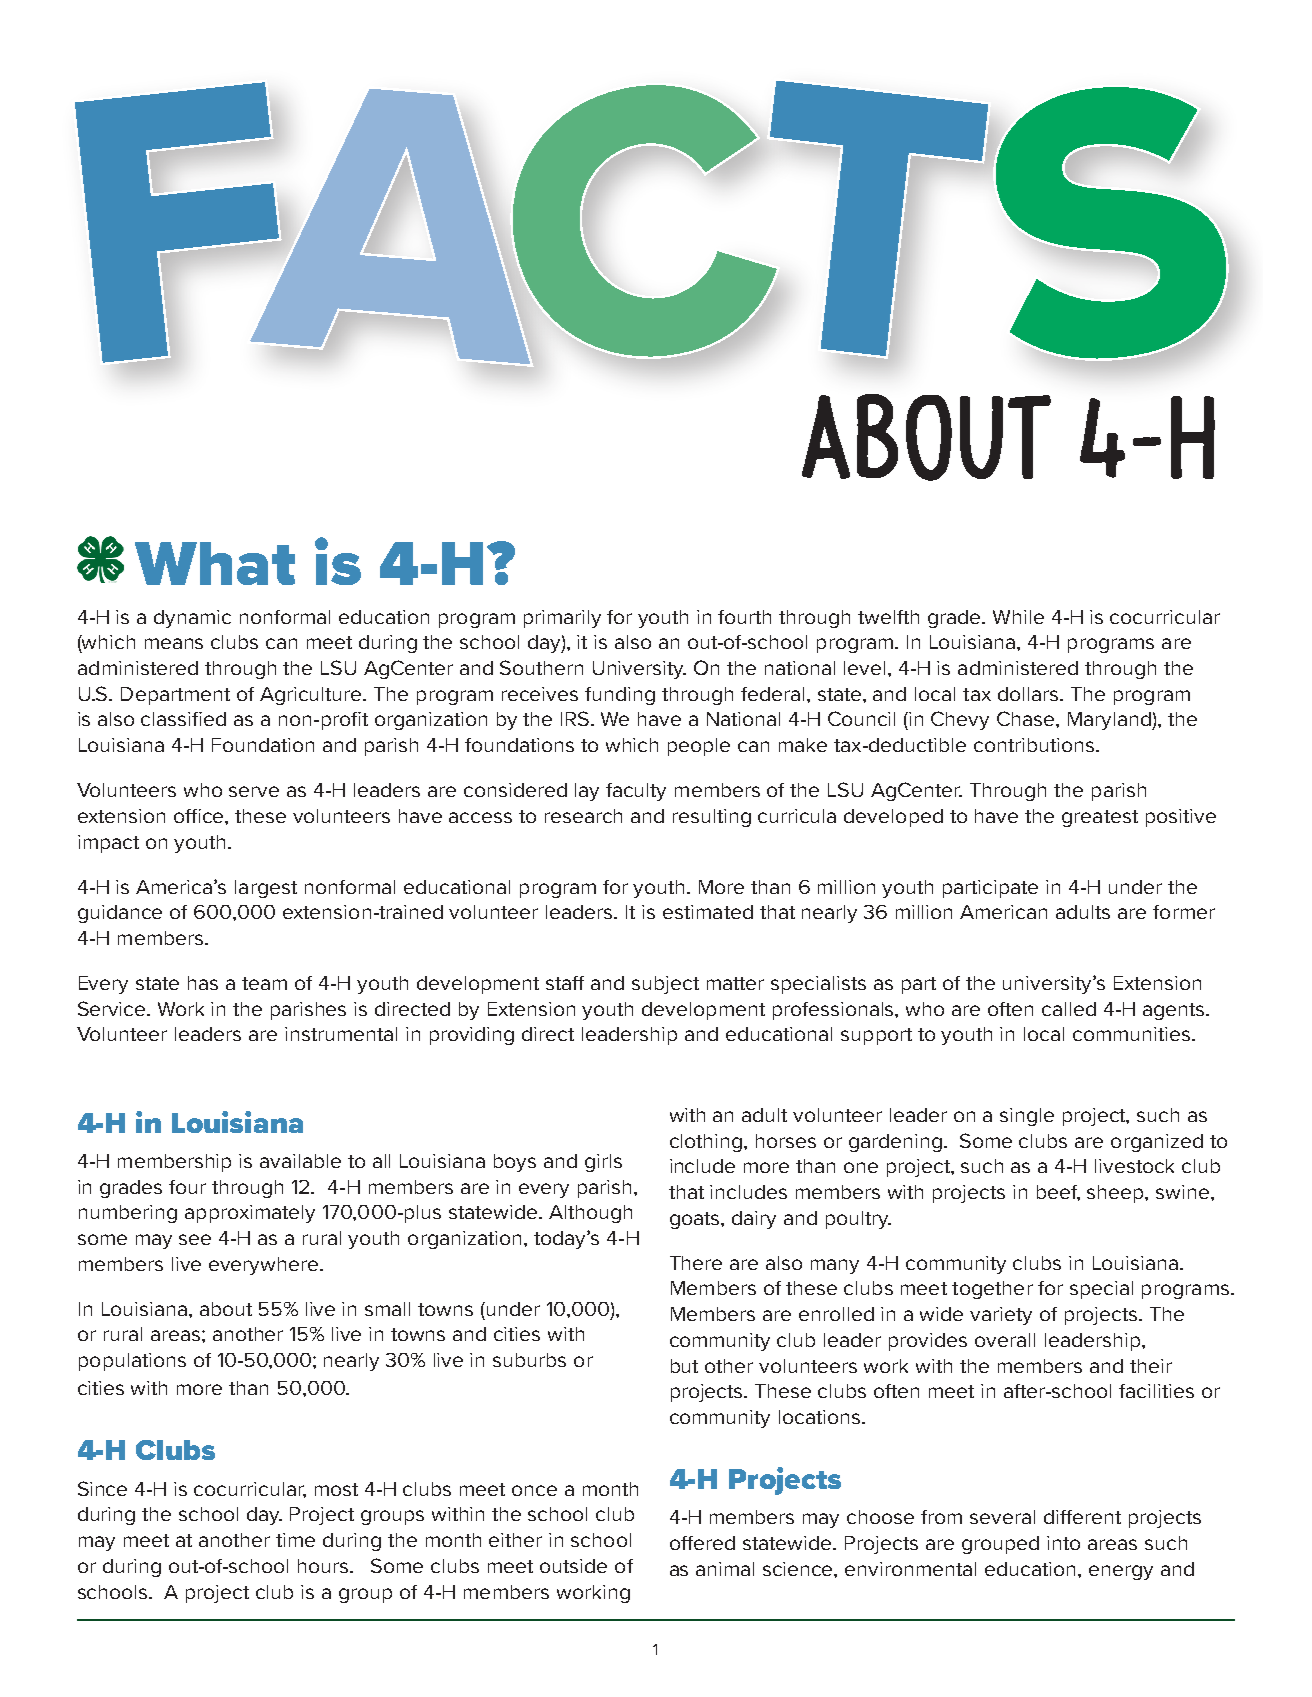  Describe the element at coordinates (696, 1220) in the document. I see `goats` at that location.
